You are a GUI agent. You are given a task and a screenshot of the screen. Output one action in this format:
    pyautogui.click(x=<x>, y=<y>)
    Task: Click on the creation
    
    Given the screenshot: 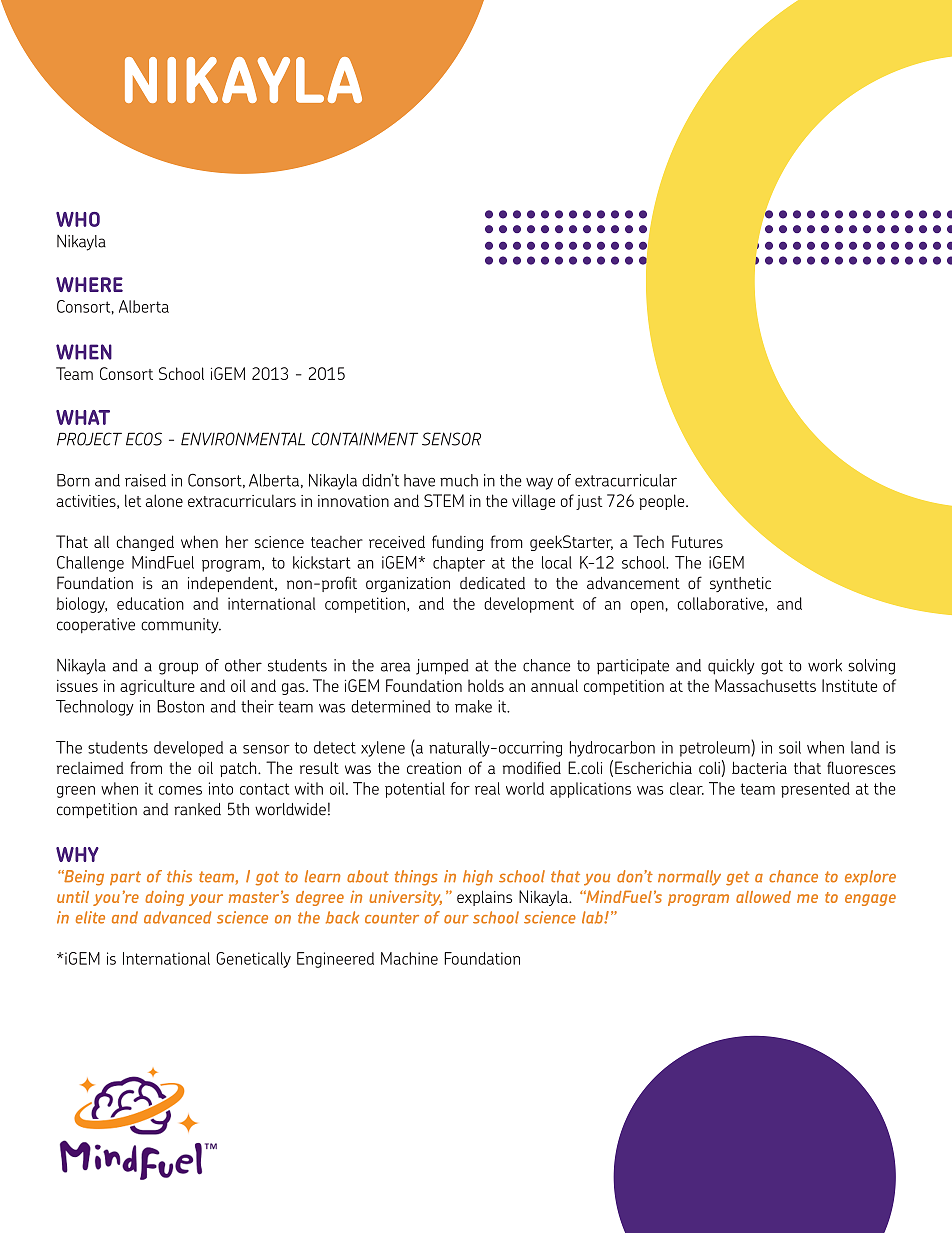 What is the action you would take?
    pyautogui.click(x=434, y=768)
